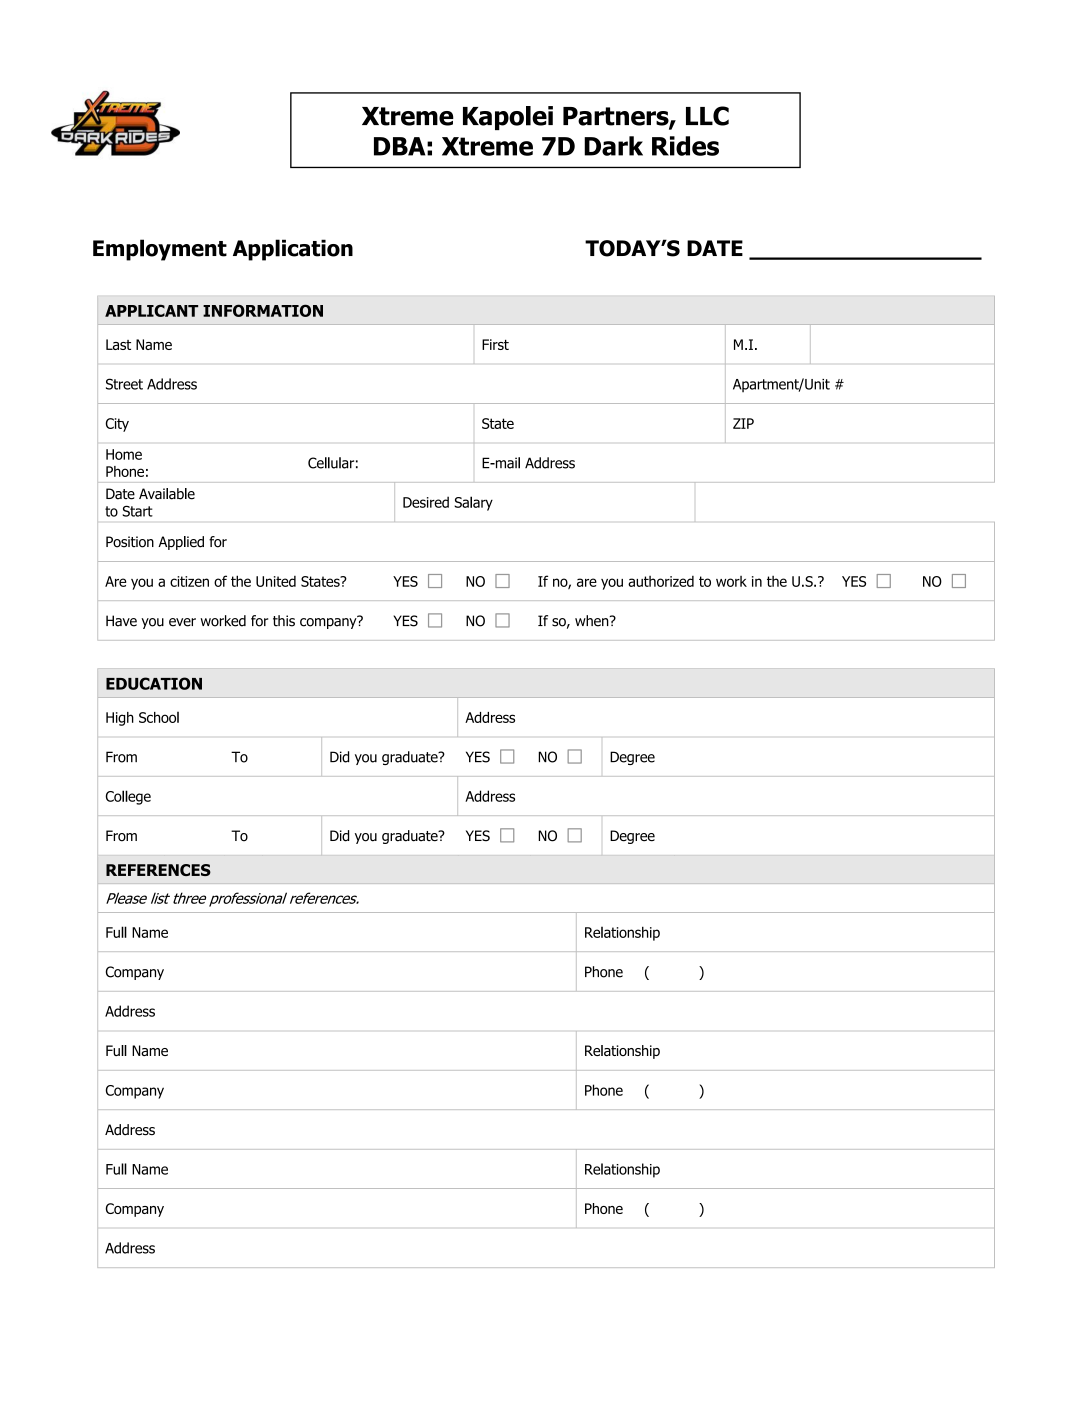 This screenshot has width=1092, height=1414. I want to click on Employment, so click(160, 250).
